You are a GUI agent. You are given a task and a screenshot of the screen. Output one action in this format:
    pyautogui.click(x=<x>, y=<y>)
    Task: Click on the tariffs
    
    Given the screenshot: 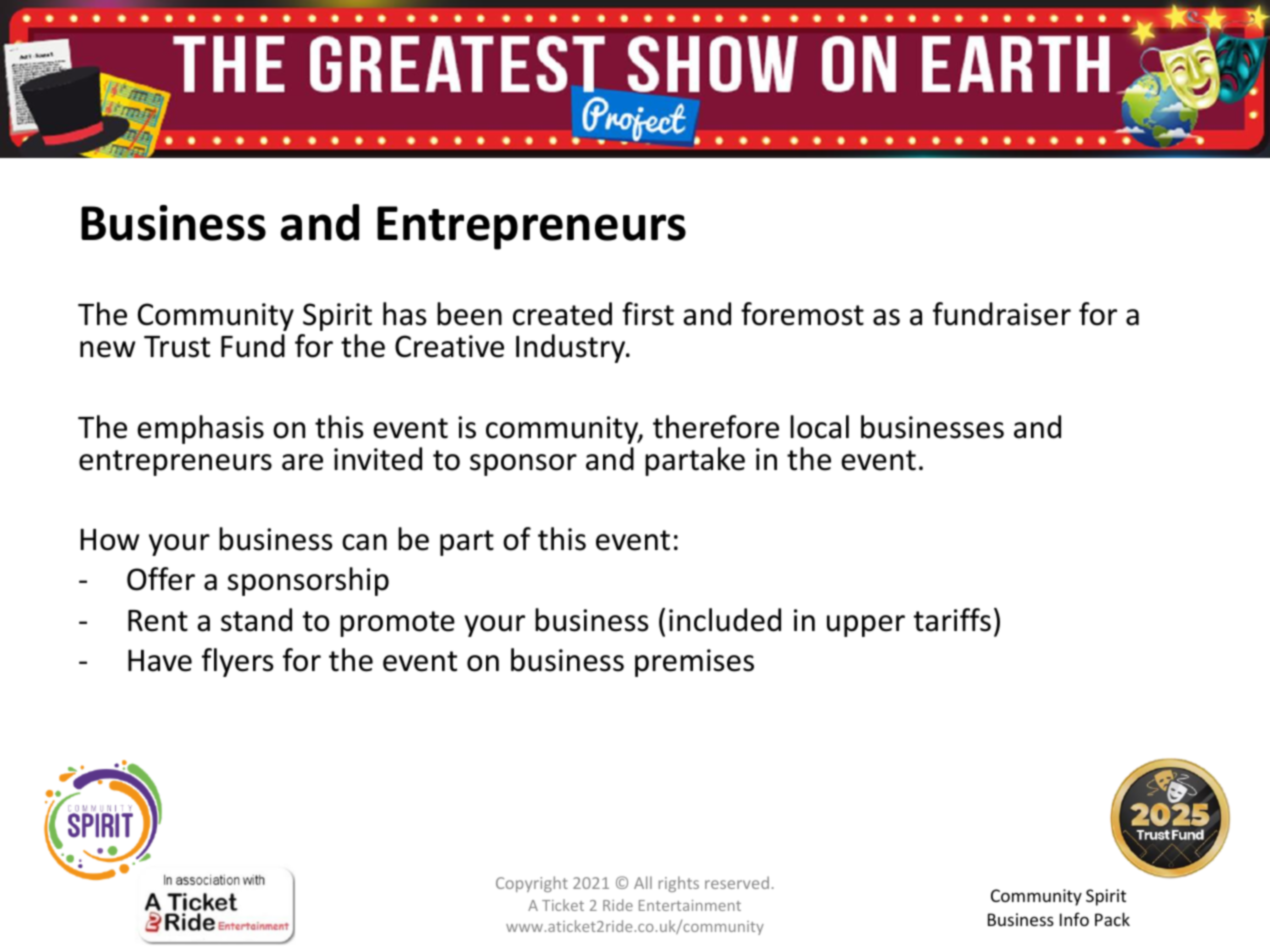 What is the action you would take?
    pyautogui.click(x=952, y=620)
